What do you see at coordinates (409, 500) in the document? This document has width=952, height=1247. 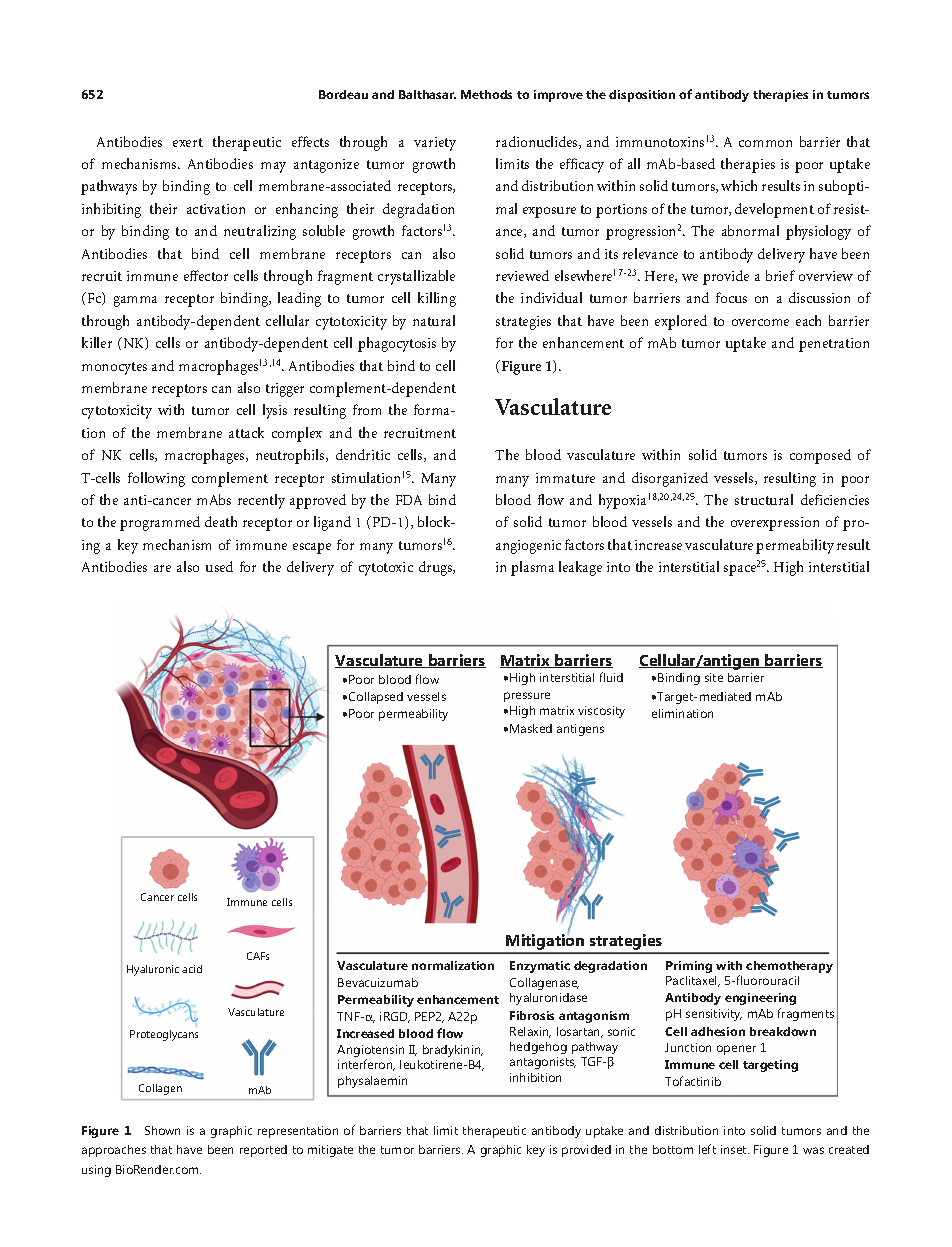 I see `FDA` at bounding box center [409, 500].
